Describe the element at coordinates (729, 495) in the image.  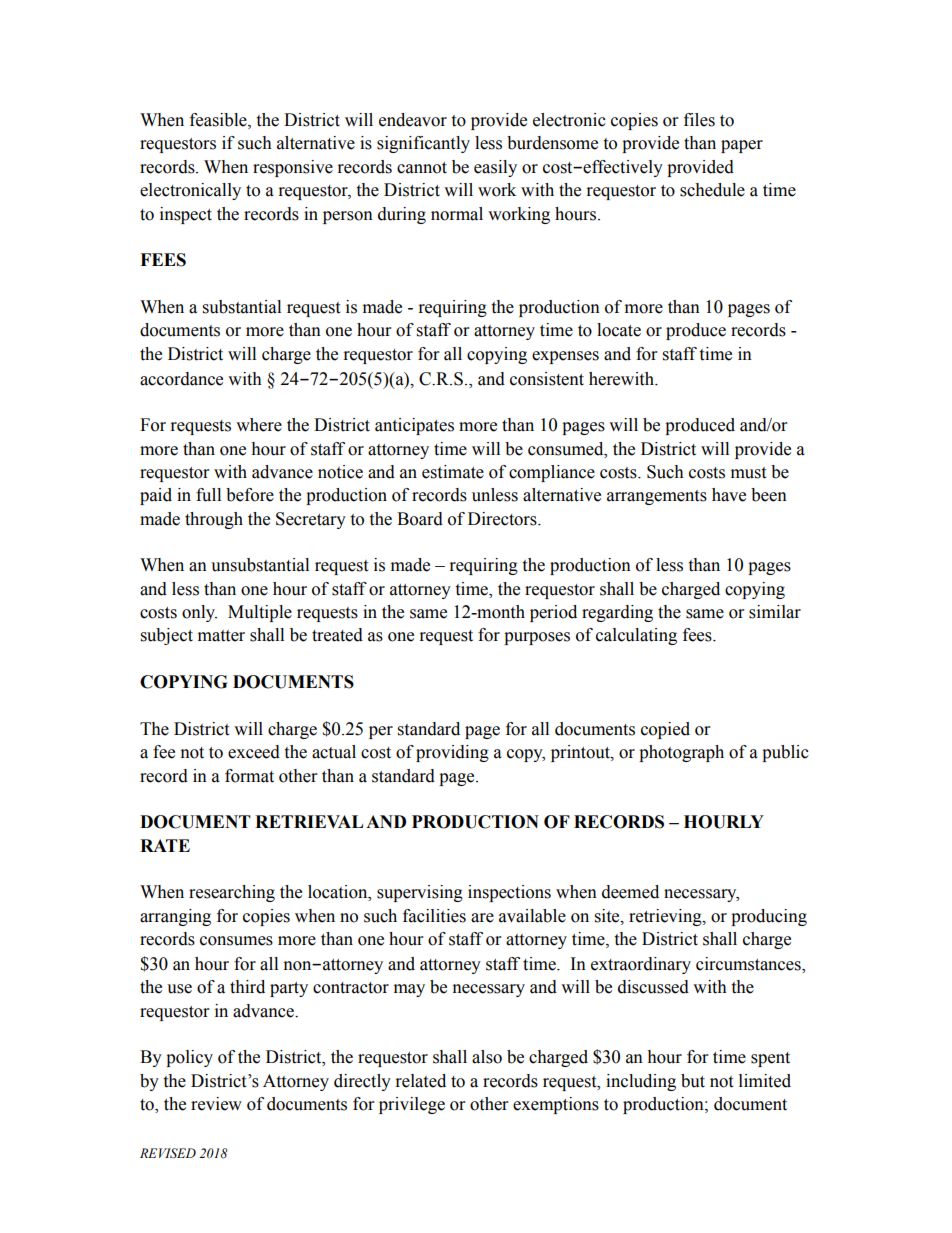
I see `have` at that location.
